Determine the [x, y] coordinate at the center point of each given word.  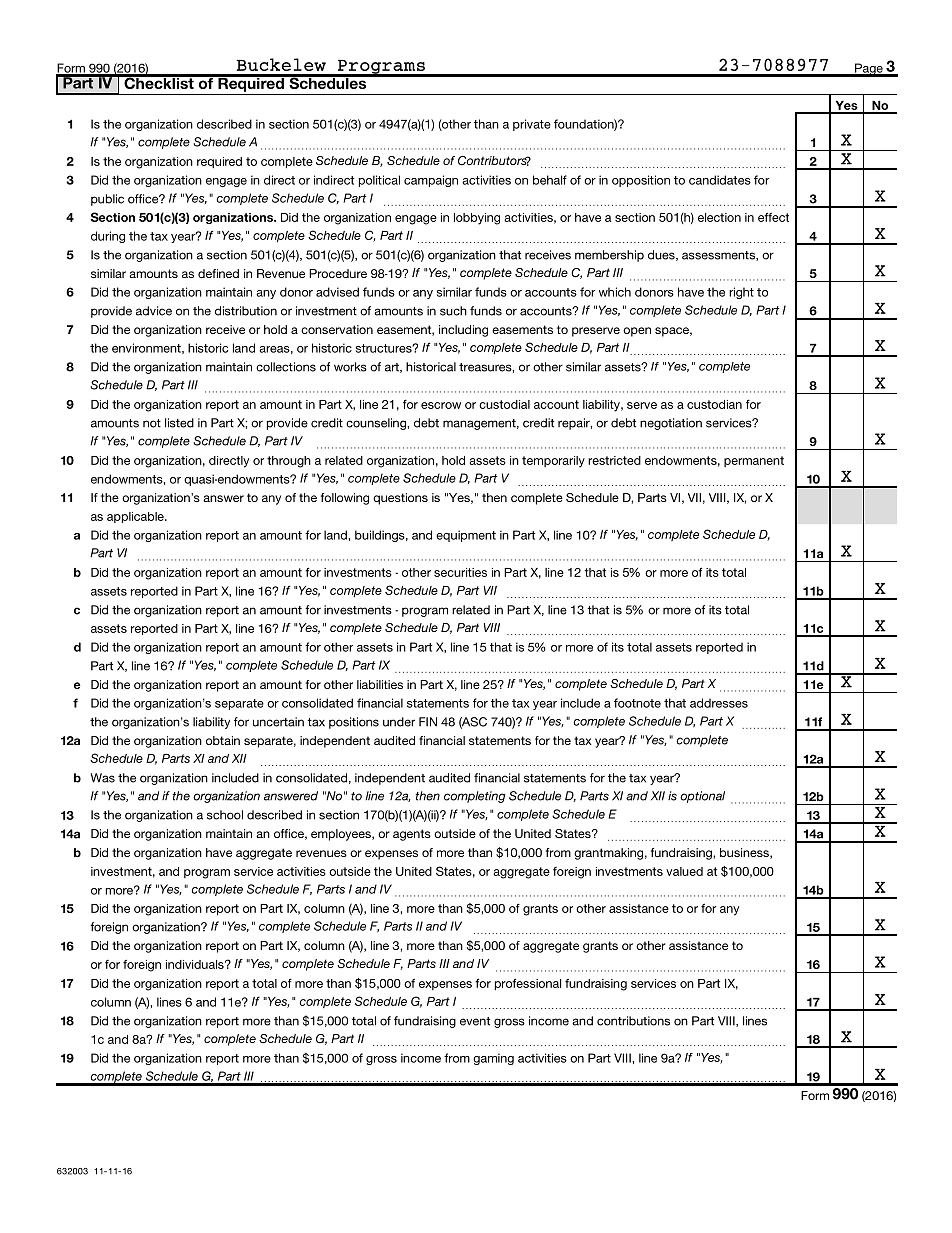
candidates [720, 180]
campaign [431, 181]
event [475, 1021]
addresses [719, 703]
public [107, 200]
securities [460, 572]
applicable [136, 517]
